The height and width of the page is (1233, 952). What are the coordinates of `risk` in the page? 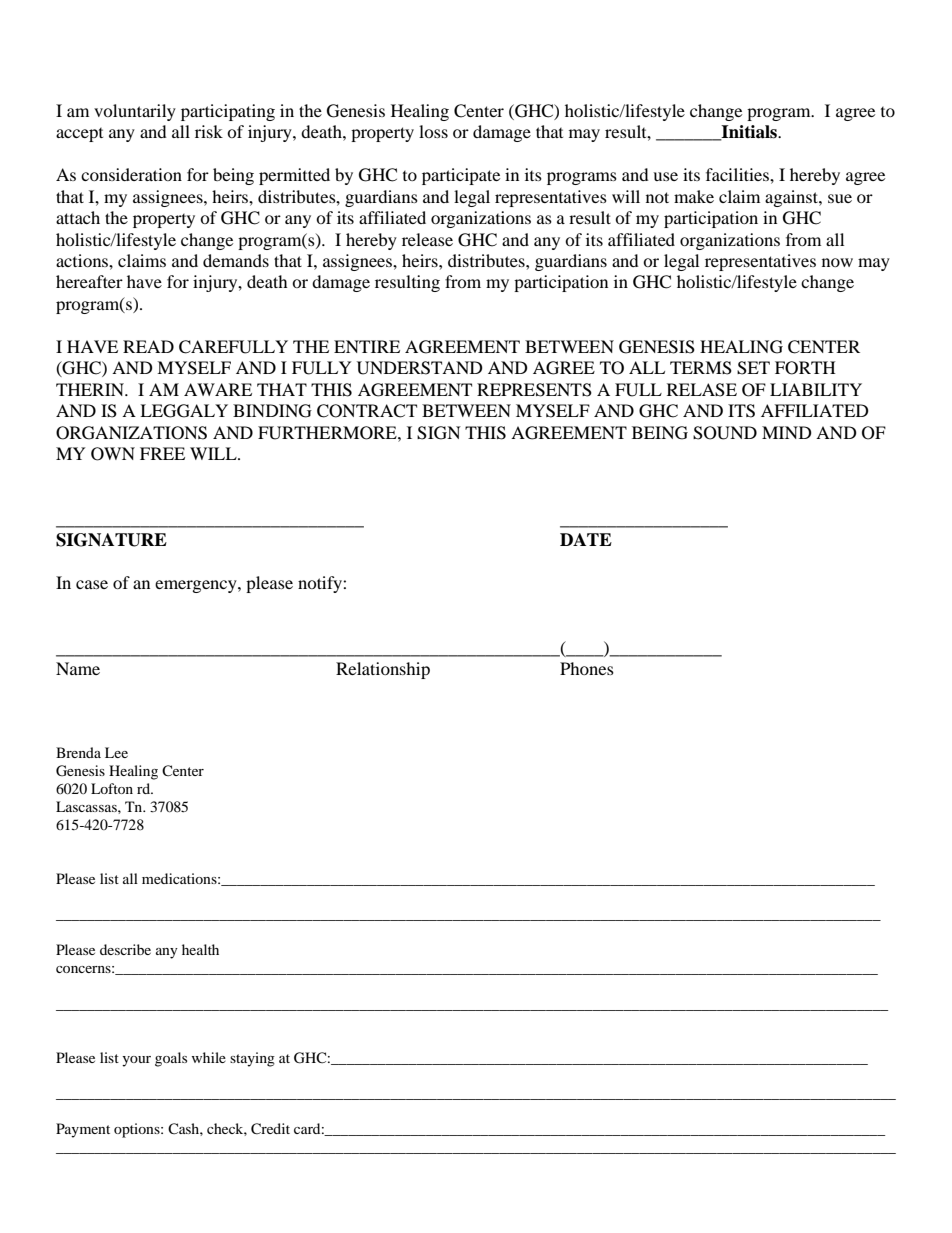 It's located at (209, 131).
